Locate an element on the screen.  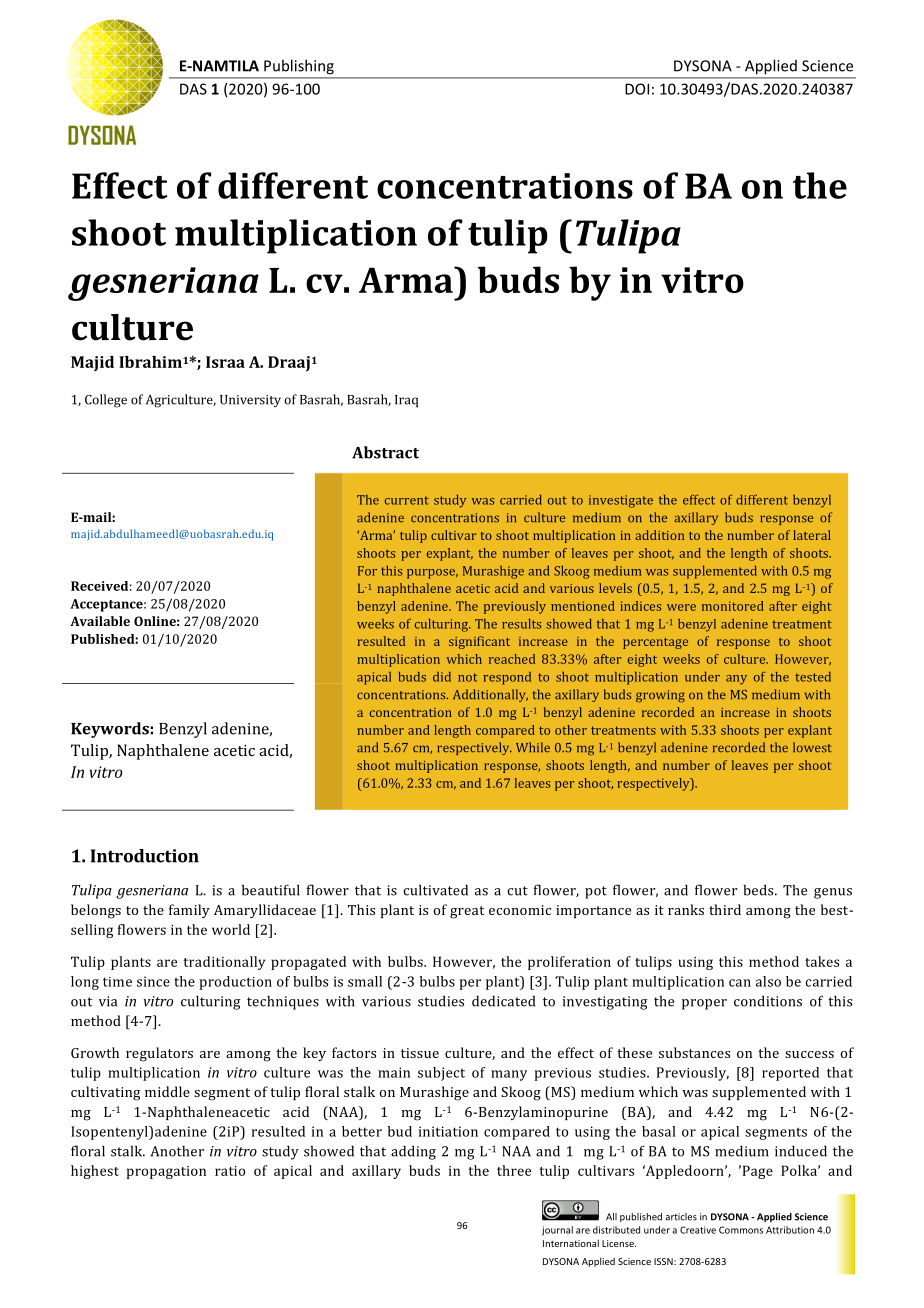
Publishing is located at coordinates (299, 67).
